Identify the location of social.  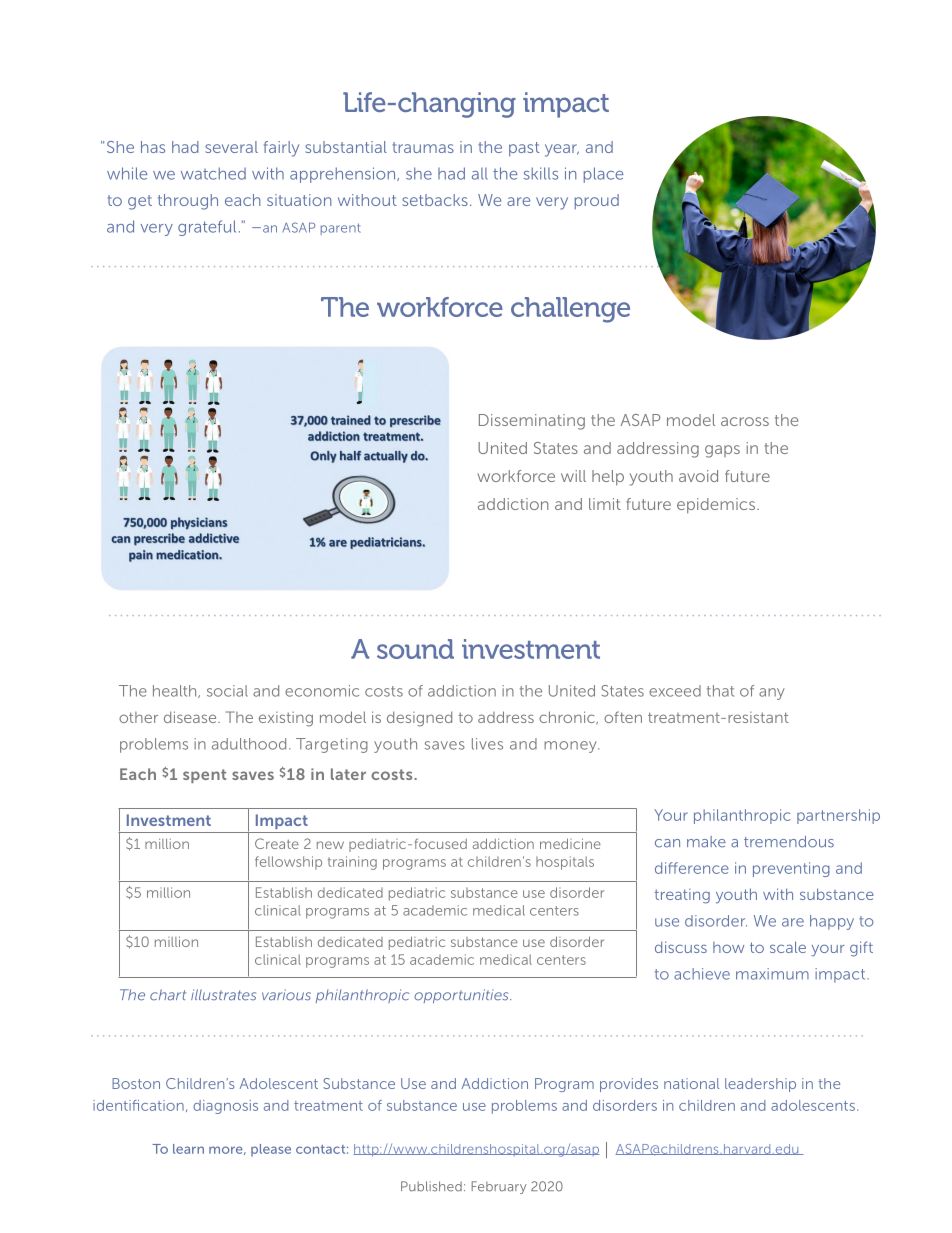
(227, 691).
